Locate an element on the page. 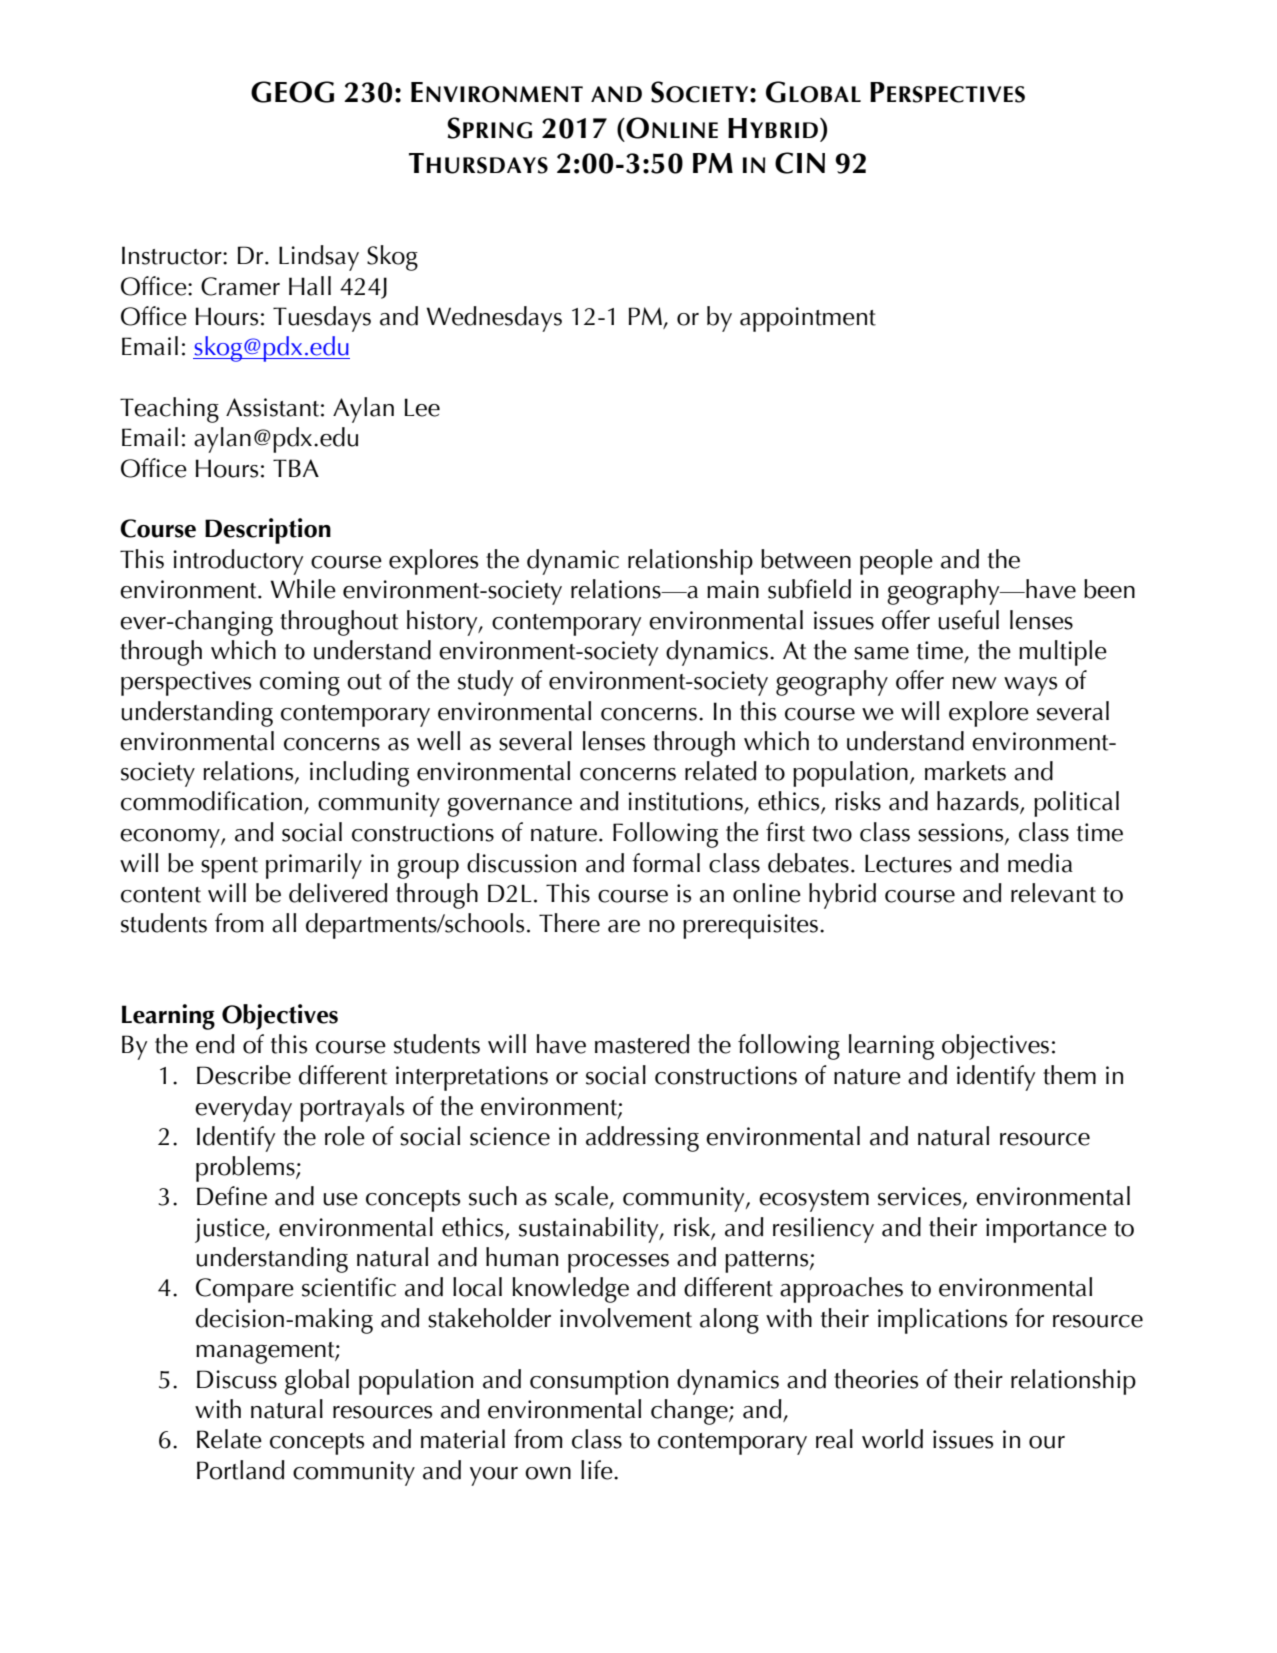  world is located at coordinates (892, 1439).
